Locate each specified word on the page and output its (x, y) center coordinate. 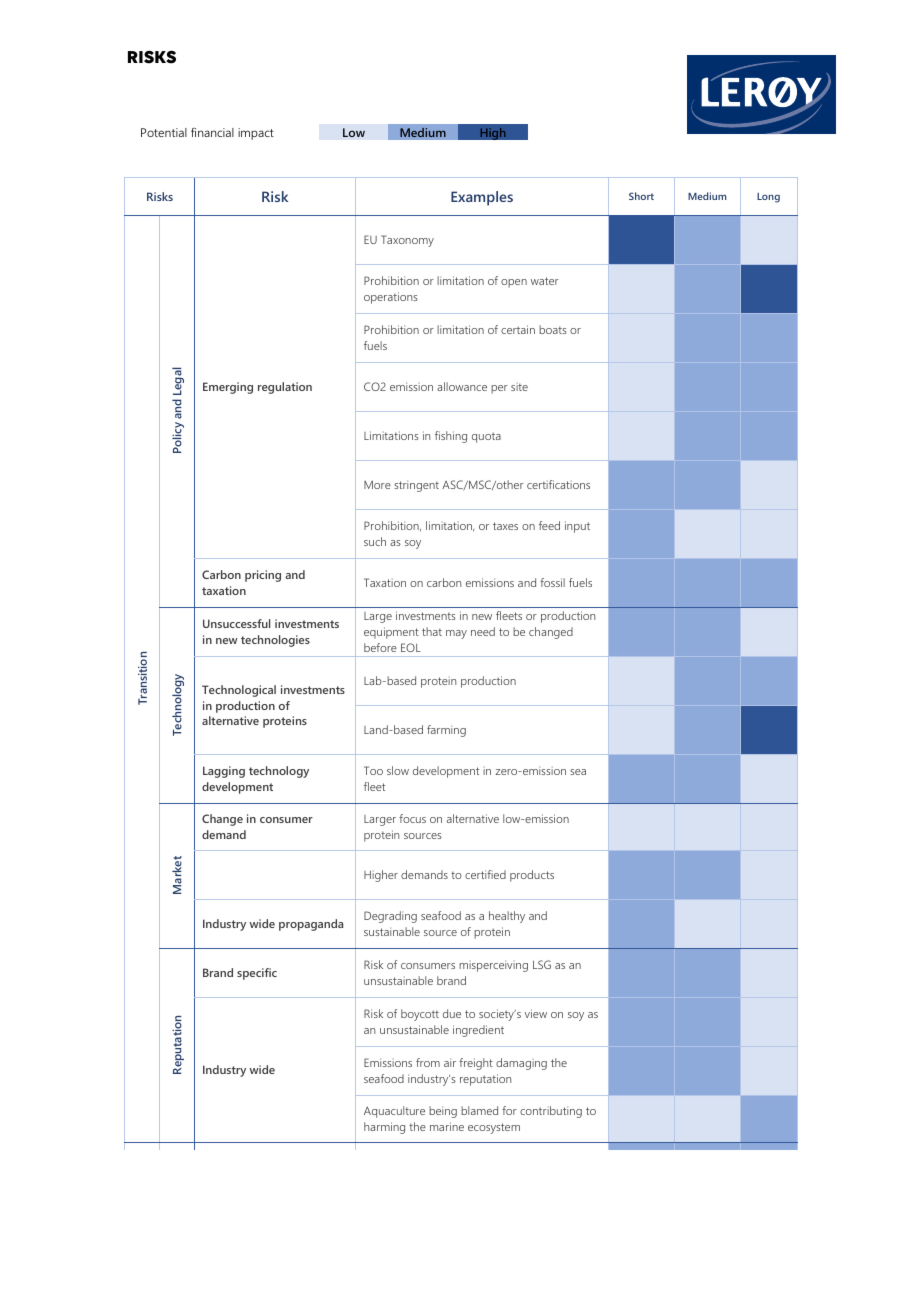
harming (384, 1128)
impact (256, 134)
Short (641, 196)
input (577, 527)
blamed (479, 1110)
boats (553, 329)
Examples (482, 198)
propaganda (311, 925)
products (532, 876)
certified (485, 874)
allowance (462, 386)
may (456, 634)
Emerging (228, 388)
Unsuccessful (236, 623)
